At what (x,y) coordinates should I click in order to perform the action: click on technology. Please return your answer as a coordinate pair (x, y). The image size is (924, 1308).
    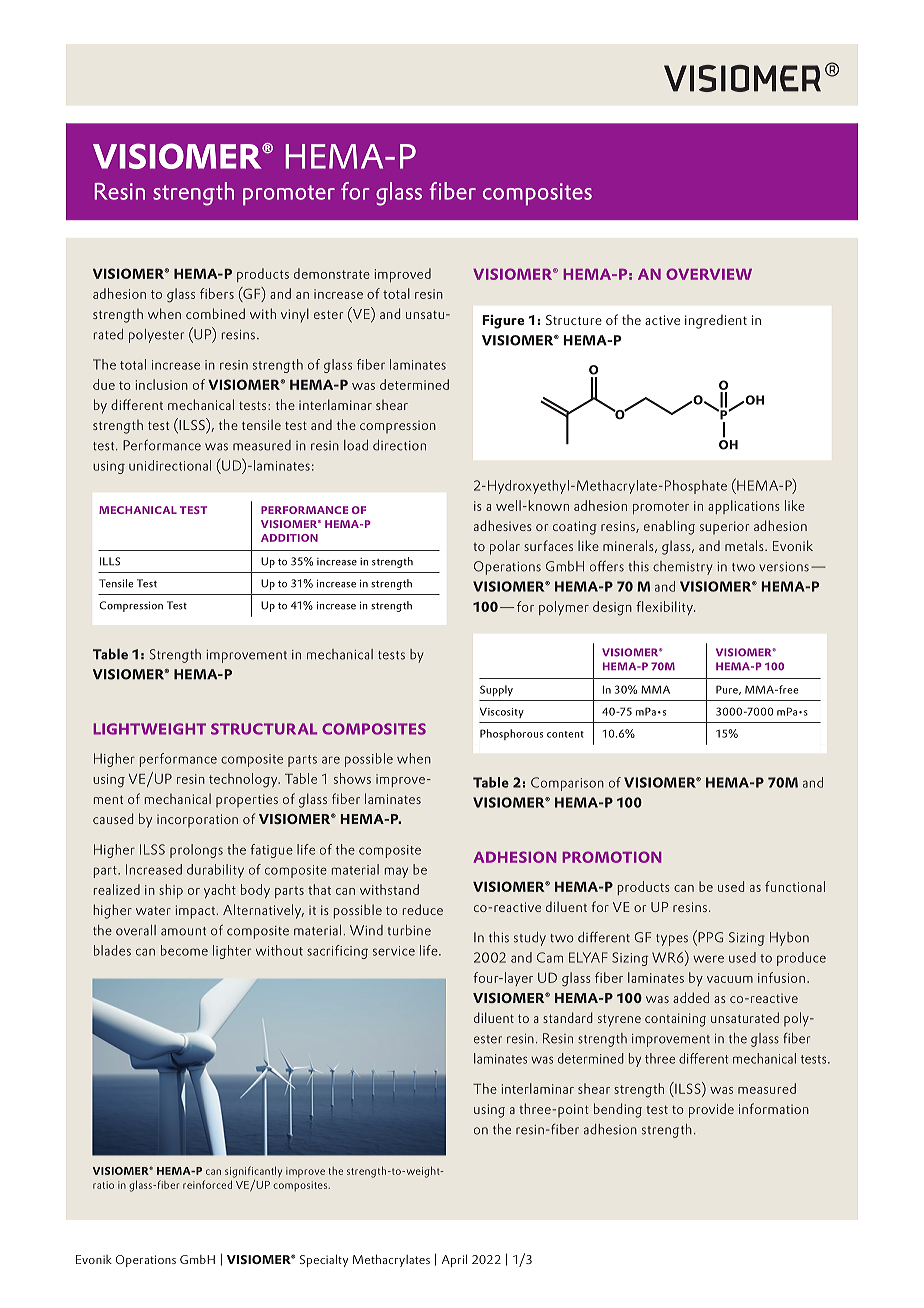
    Looking at the image, I should click on (244, 780).
